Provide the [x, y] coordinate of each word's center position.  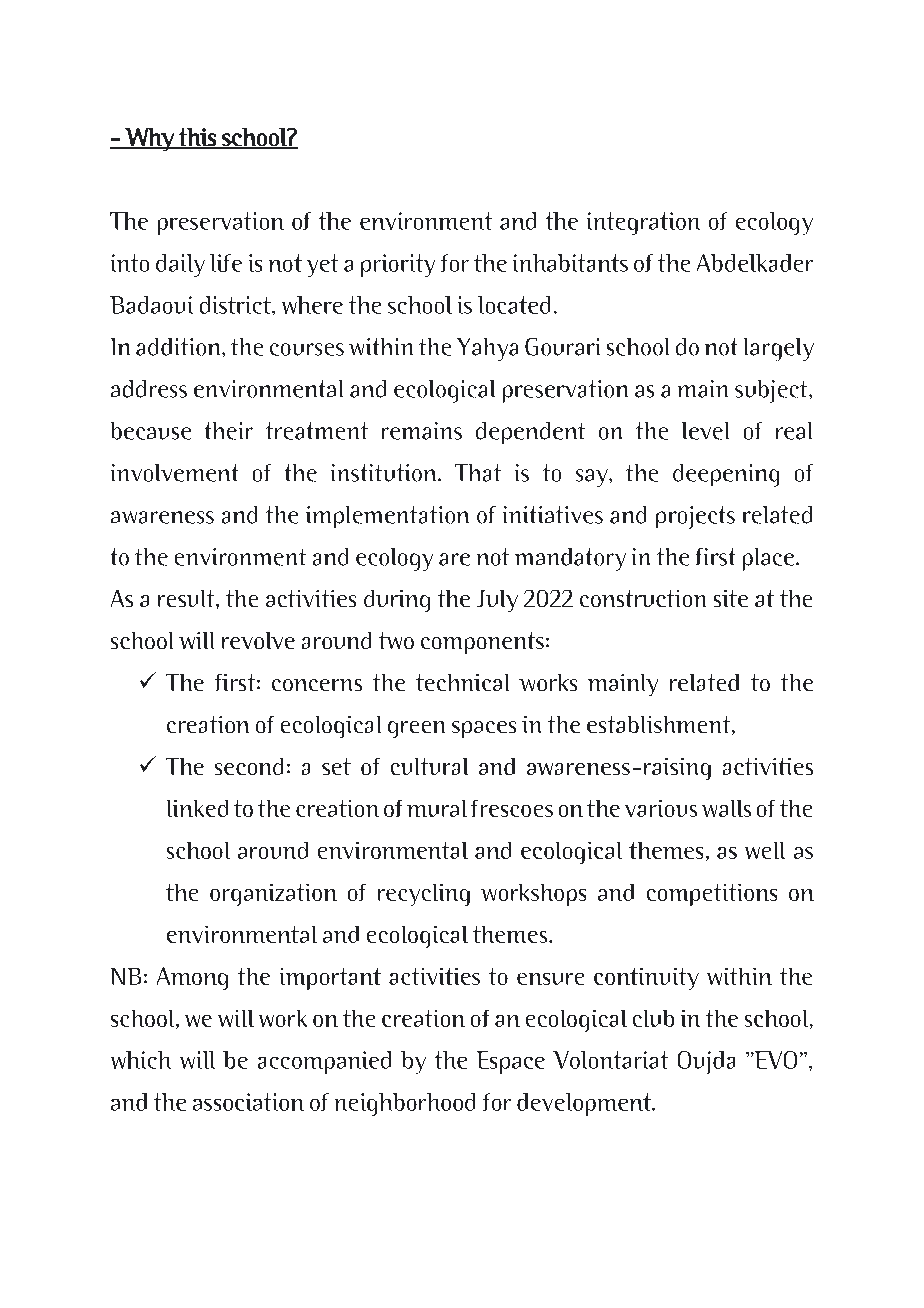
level [705, 431]
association [248, 1102]
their [229, 431]
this [197, 138]
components [482, 643]
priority [398, 265]
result [187, 598]
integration [643, 223]
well [765, 850]
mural [437, 808]
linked [197, 808]
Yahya [487, 349]
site [731, 598]
